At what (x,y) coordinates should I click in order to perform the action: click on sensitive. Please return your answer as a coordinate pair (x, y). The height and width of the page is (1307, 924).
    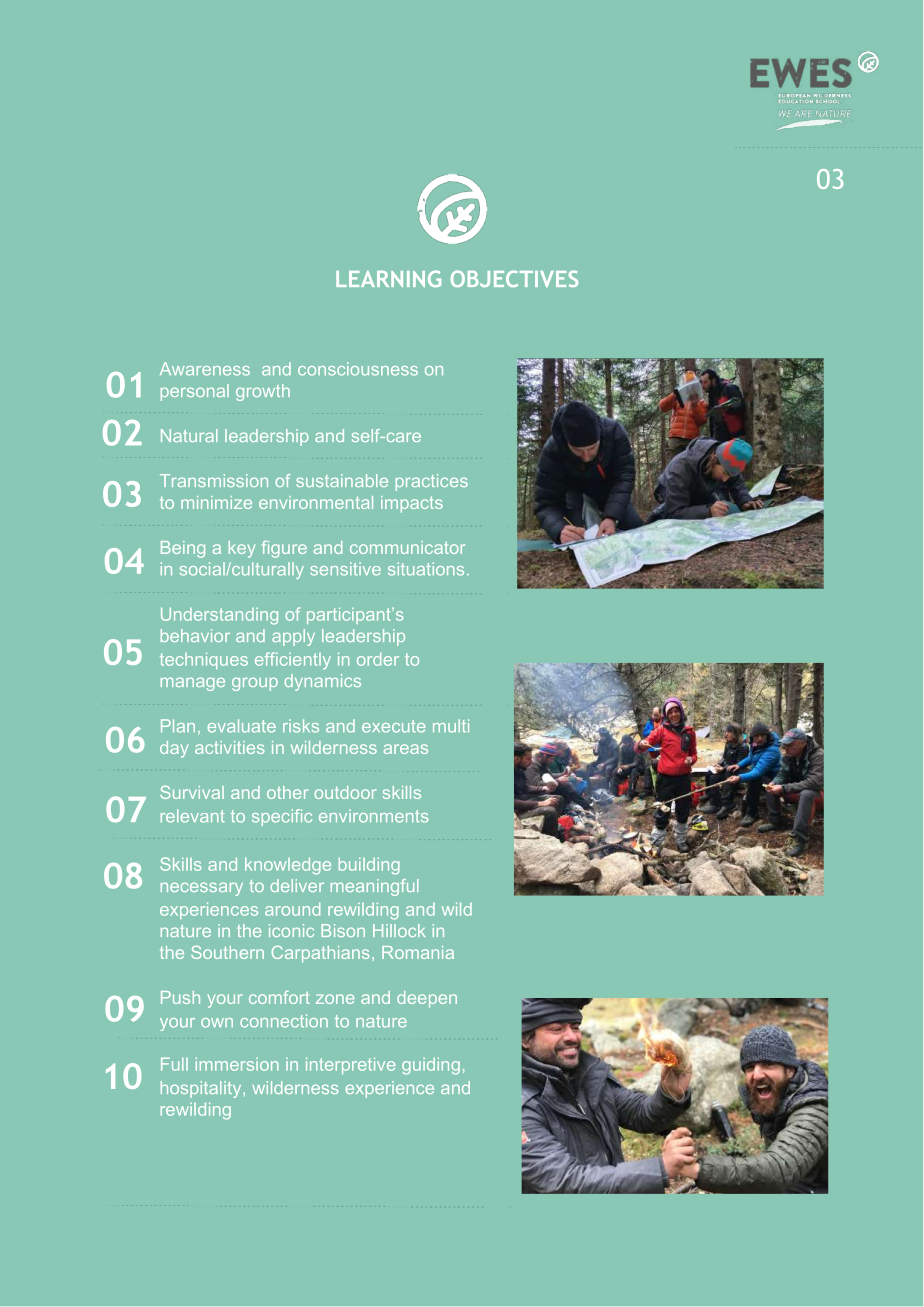
    Looking at the image, I should click on (345, 569).
